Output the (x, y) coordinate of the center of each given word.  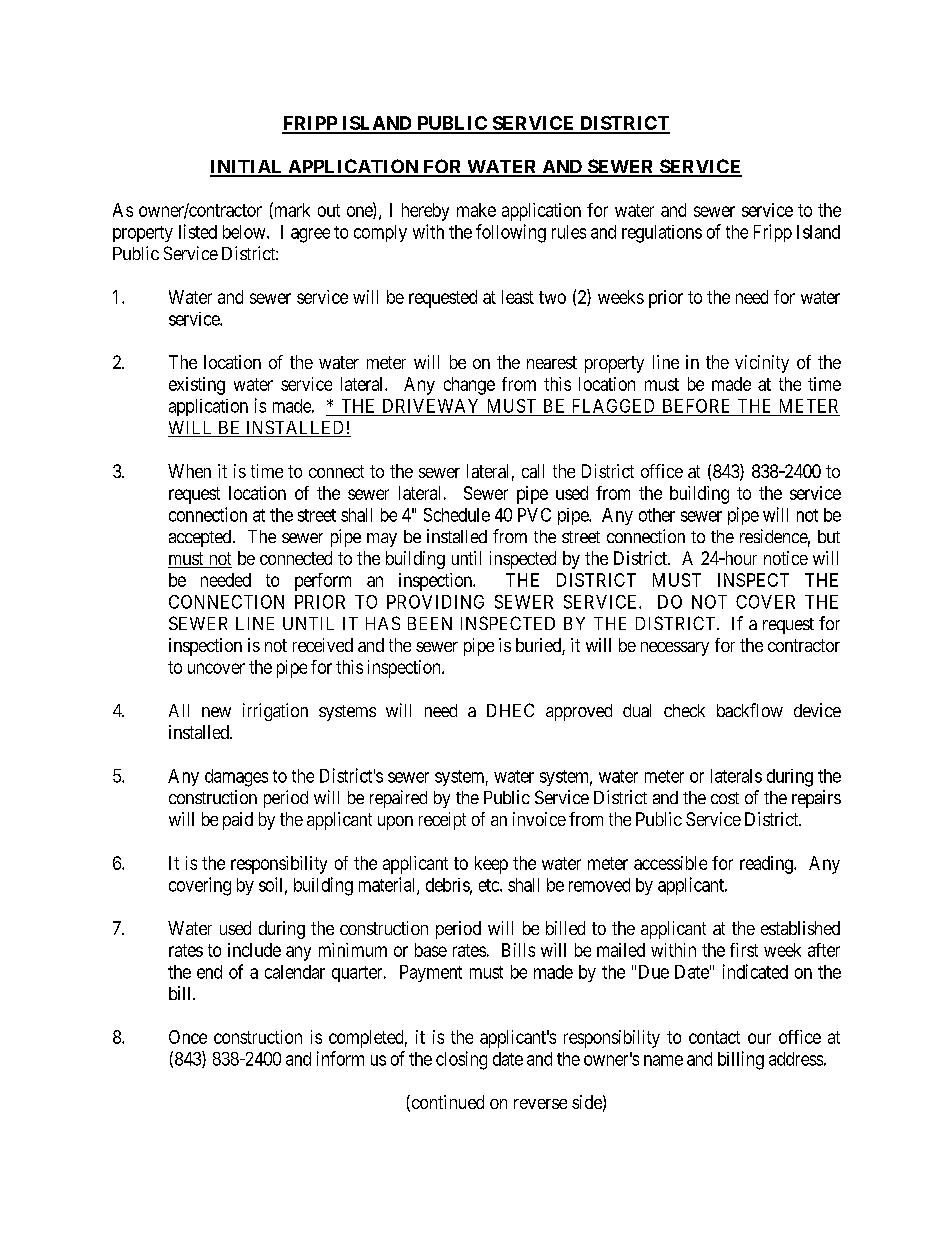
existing (197, 386)
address (796, 1059)
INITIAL (247, 168)
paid (238, 821)
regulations (662, 234)
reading (767, 865)
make (476, 210)
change (469, 386)
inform (340, 1058)
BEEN (430, 623)
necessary (675, 649)
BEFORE (696, 406)
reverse (540, 1104)
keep (491, 865)
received (323, 645)
